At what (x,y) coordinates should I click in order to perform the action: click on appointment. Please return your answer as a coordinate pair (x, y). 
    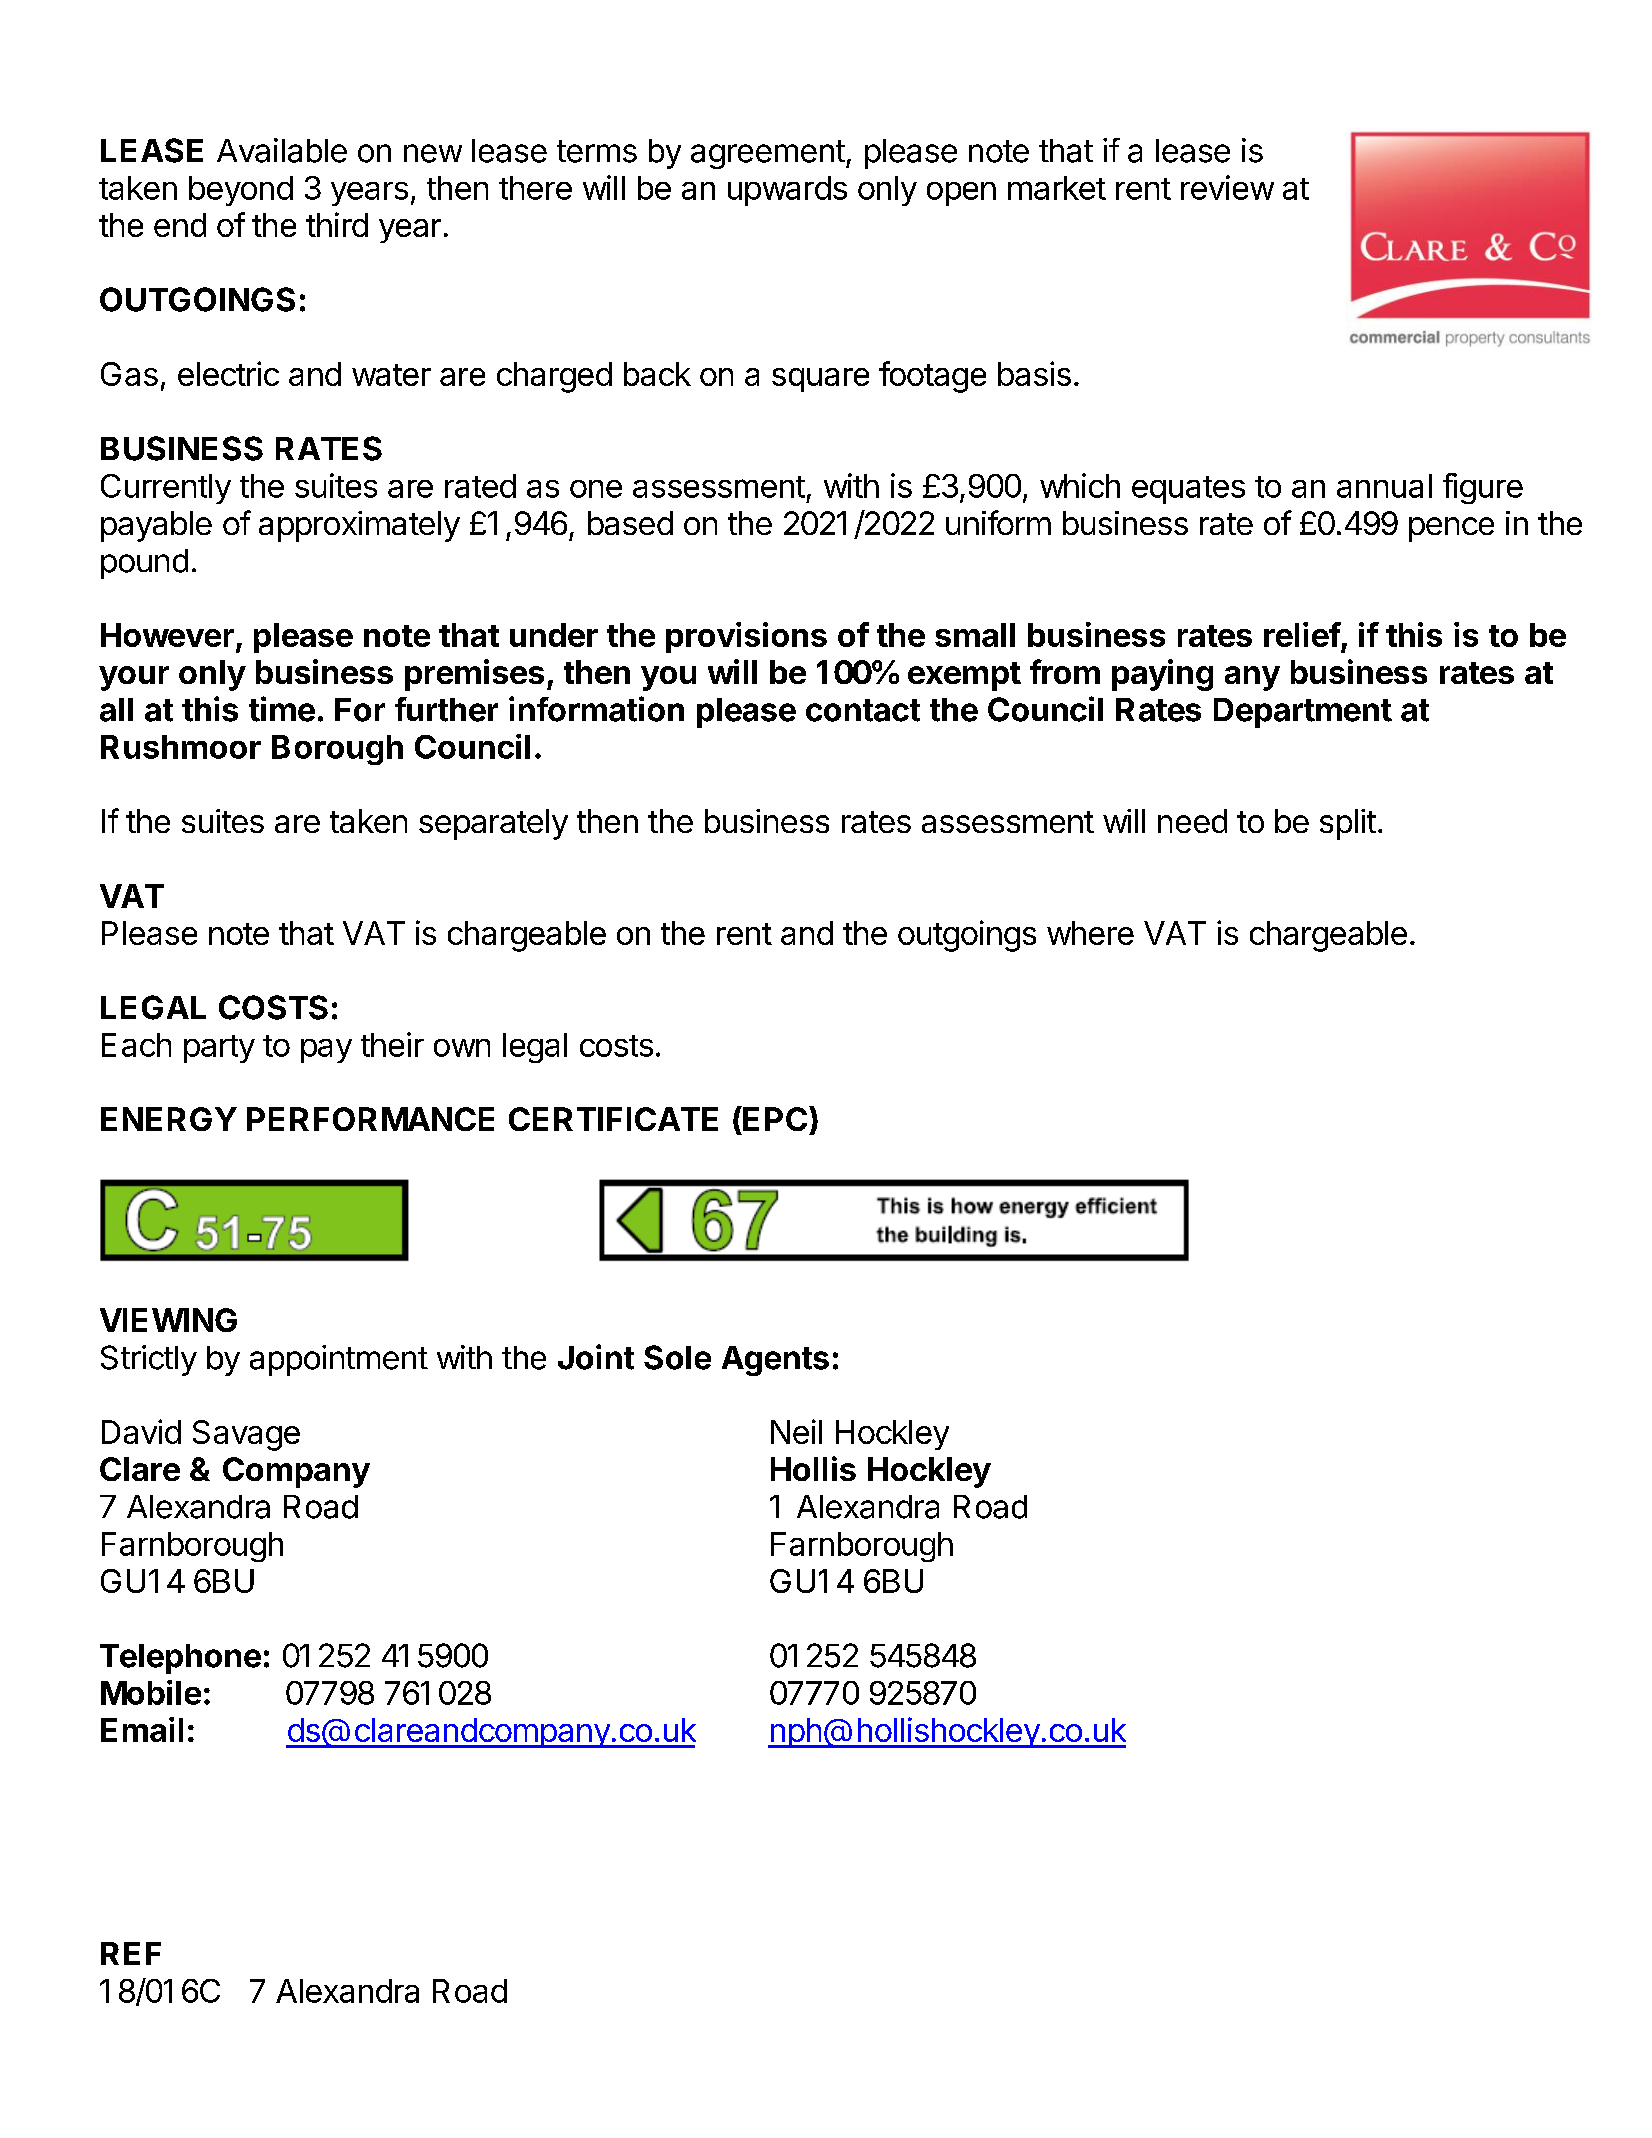
    Looking at the image, I should click on (339, 1360).
